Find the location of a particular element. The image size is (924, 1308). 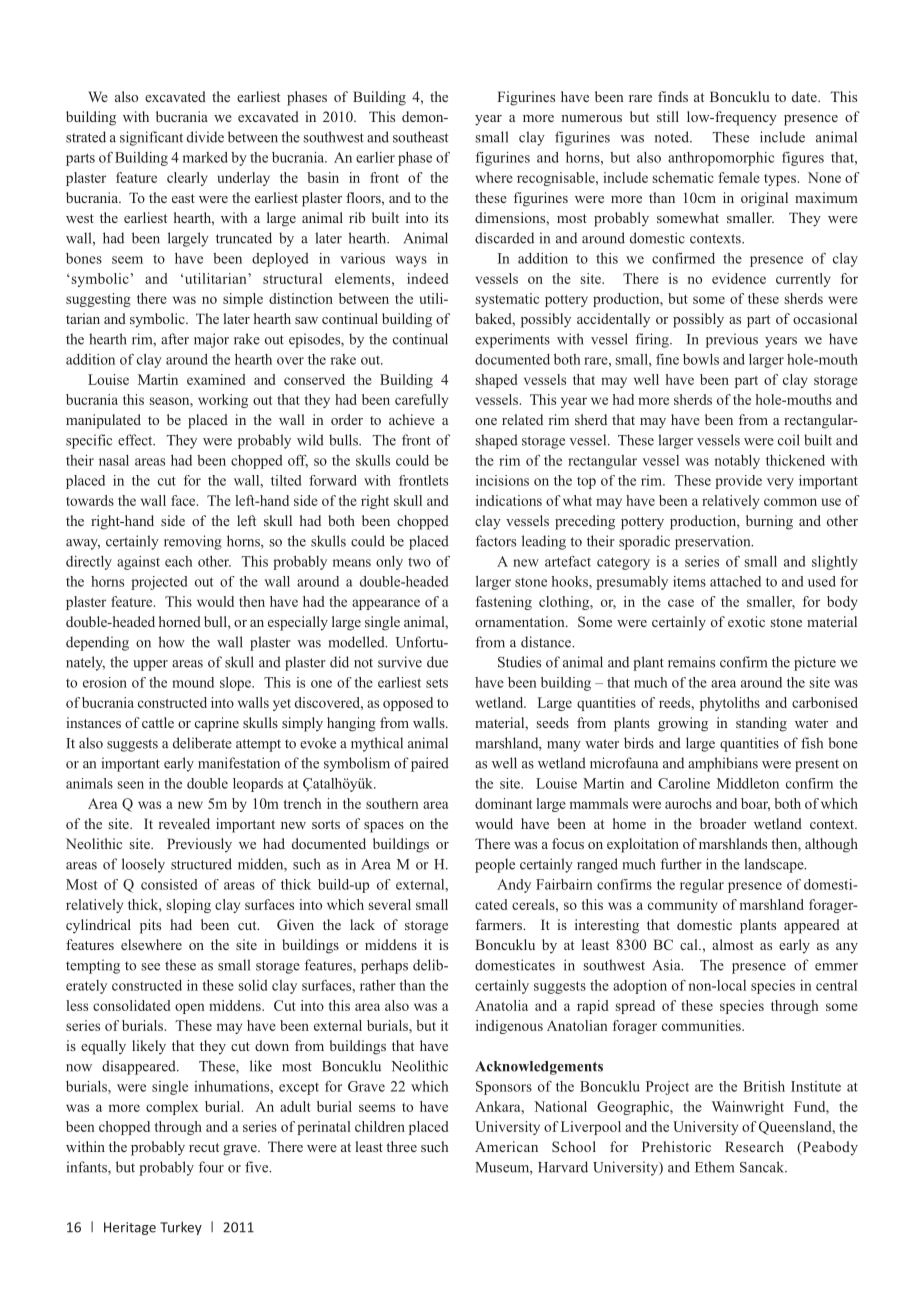

American is located at coordinates (506, 1146).
